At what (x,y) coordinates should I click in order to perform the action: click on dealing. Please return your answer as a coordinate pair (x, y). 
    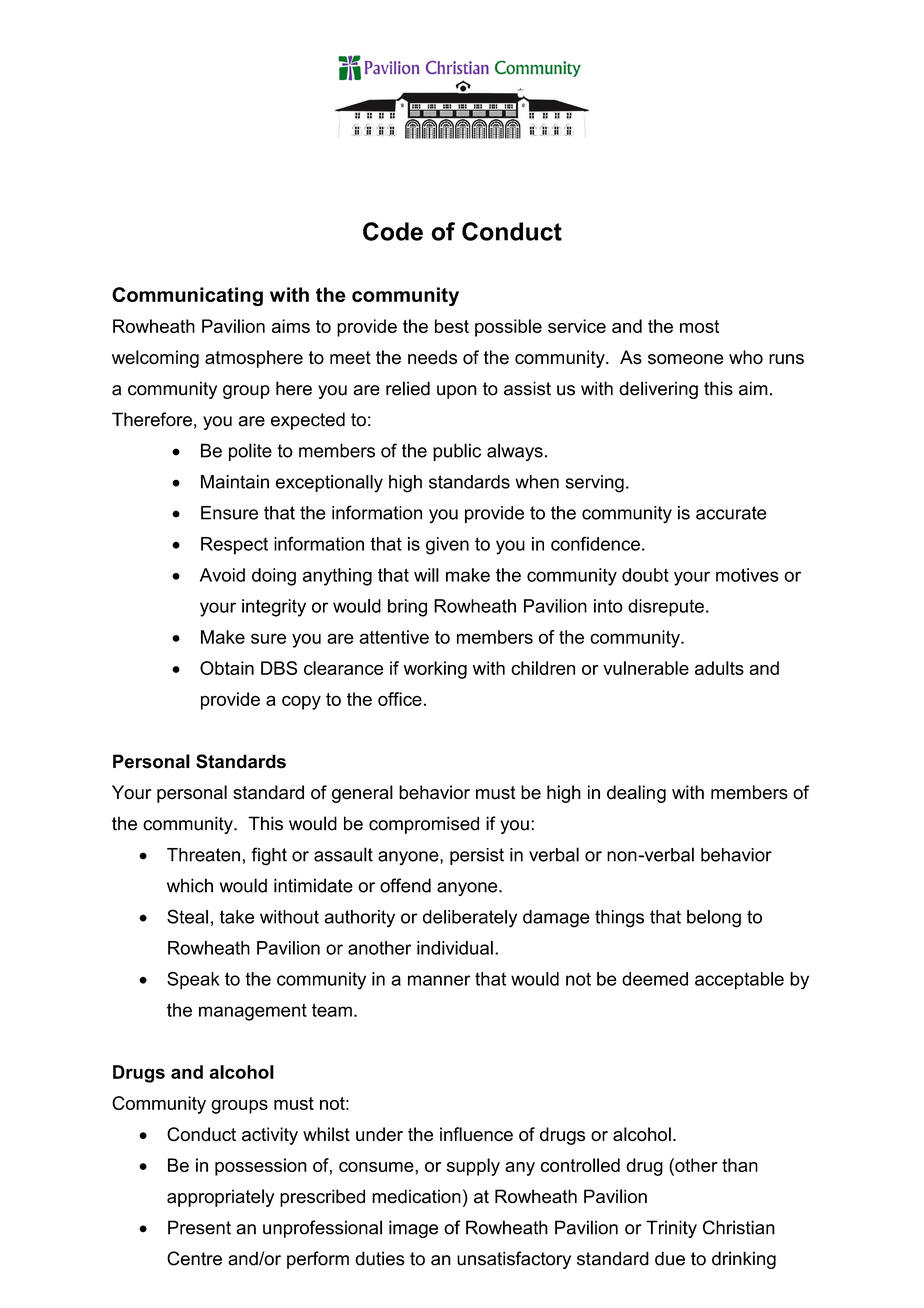
    Looking at the image, I should click on (636, 794).
